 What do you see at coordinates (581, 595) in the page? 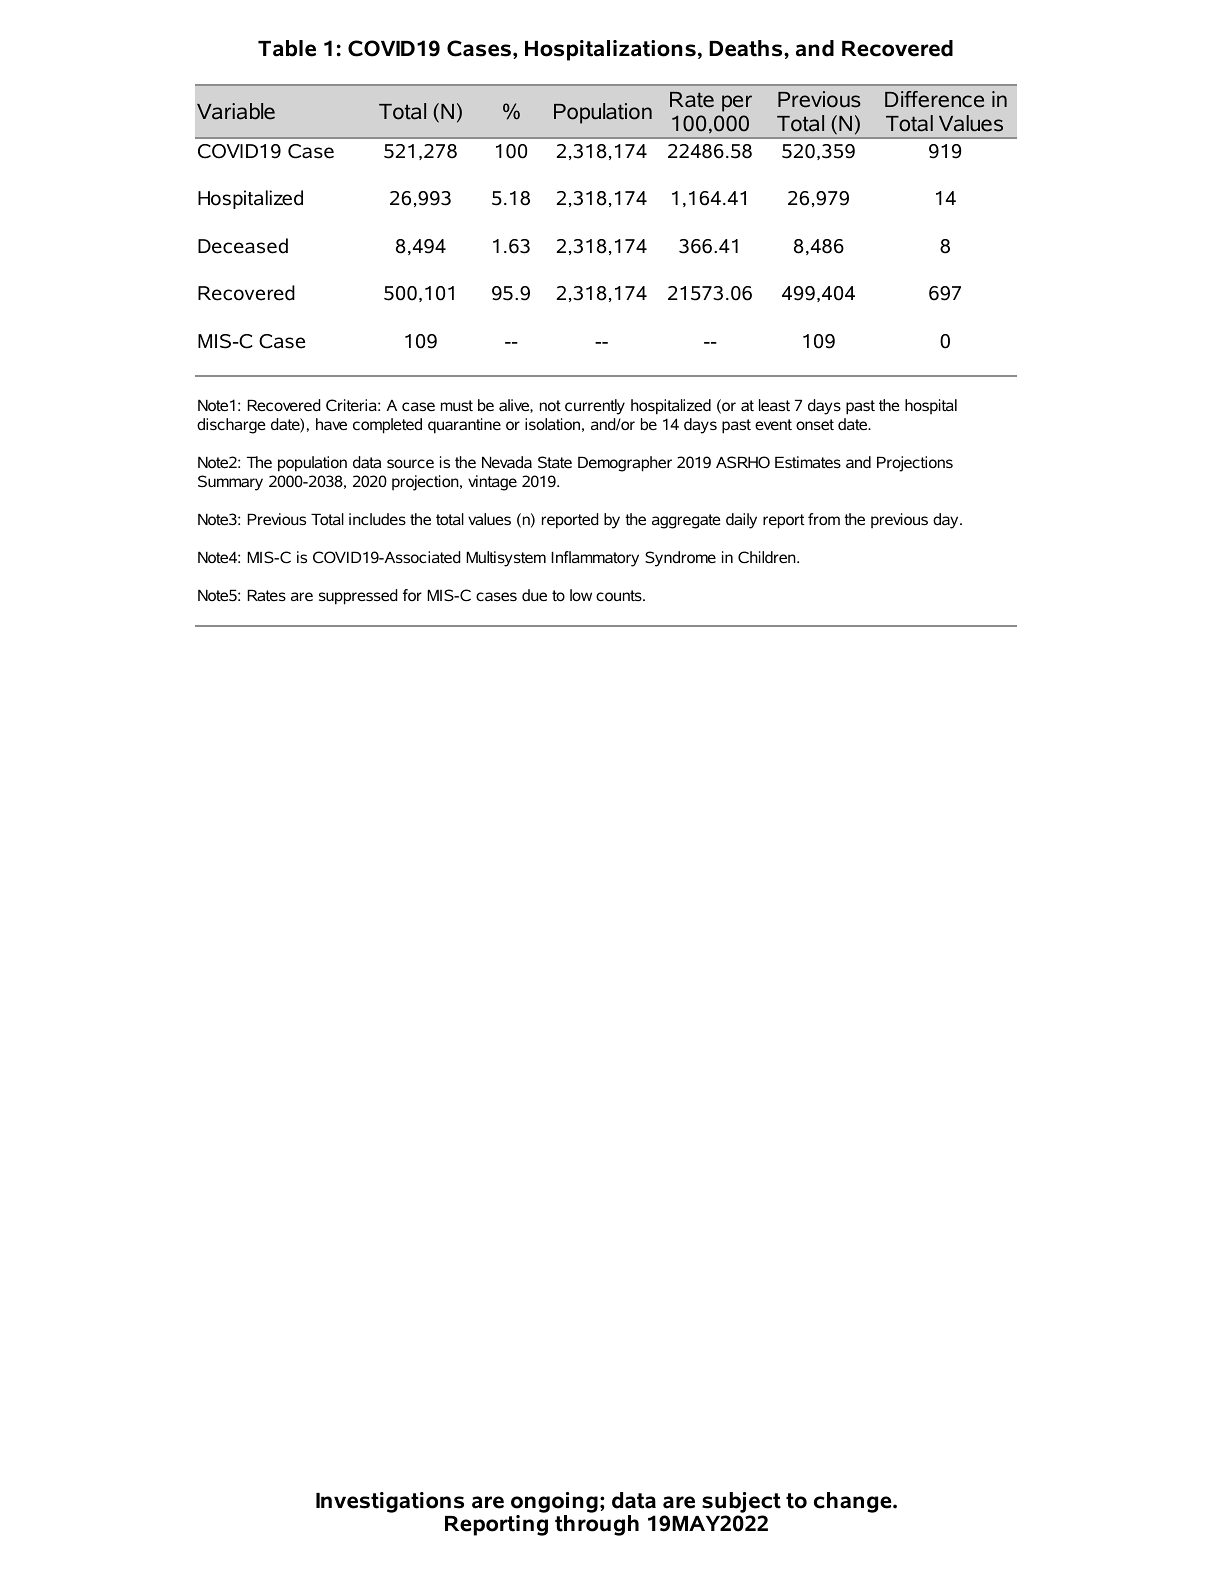
I see `low` at bounding box center [581, 595].
